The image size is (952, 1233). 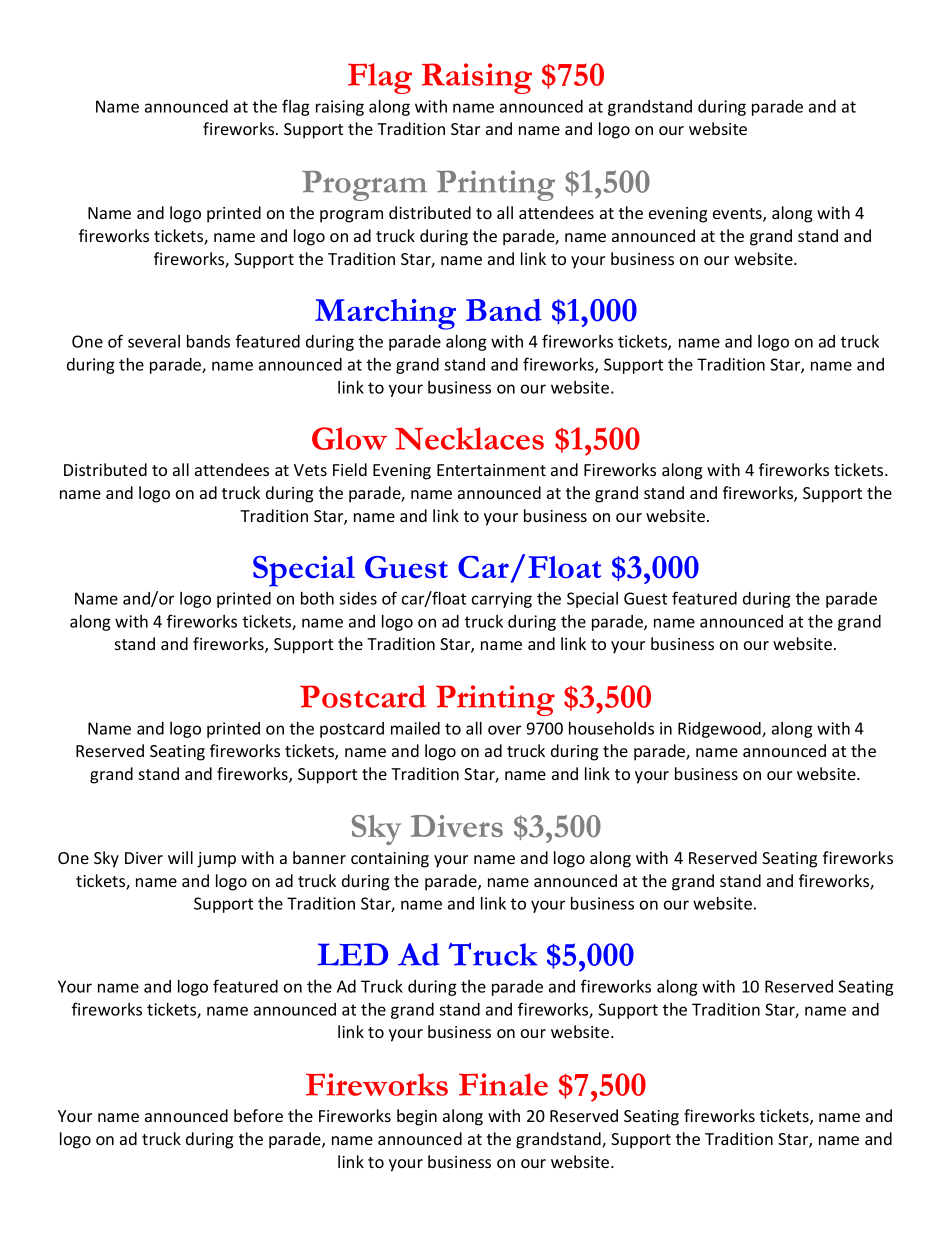 I want to click on over, so click(x=504, y=730).
